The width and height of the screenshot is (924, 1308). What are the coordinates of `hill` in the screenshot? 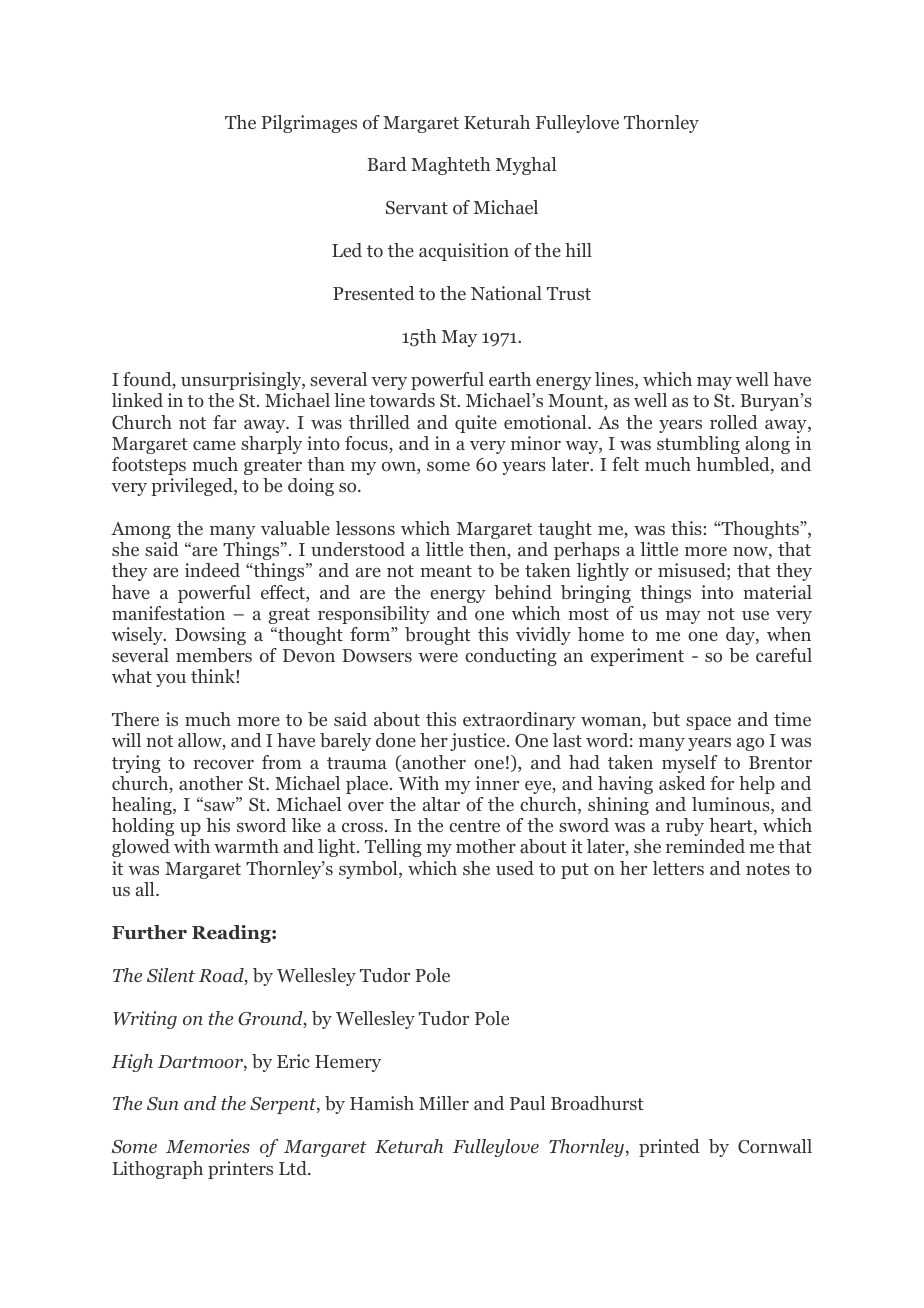 It's located at (578, 250).
